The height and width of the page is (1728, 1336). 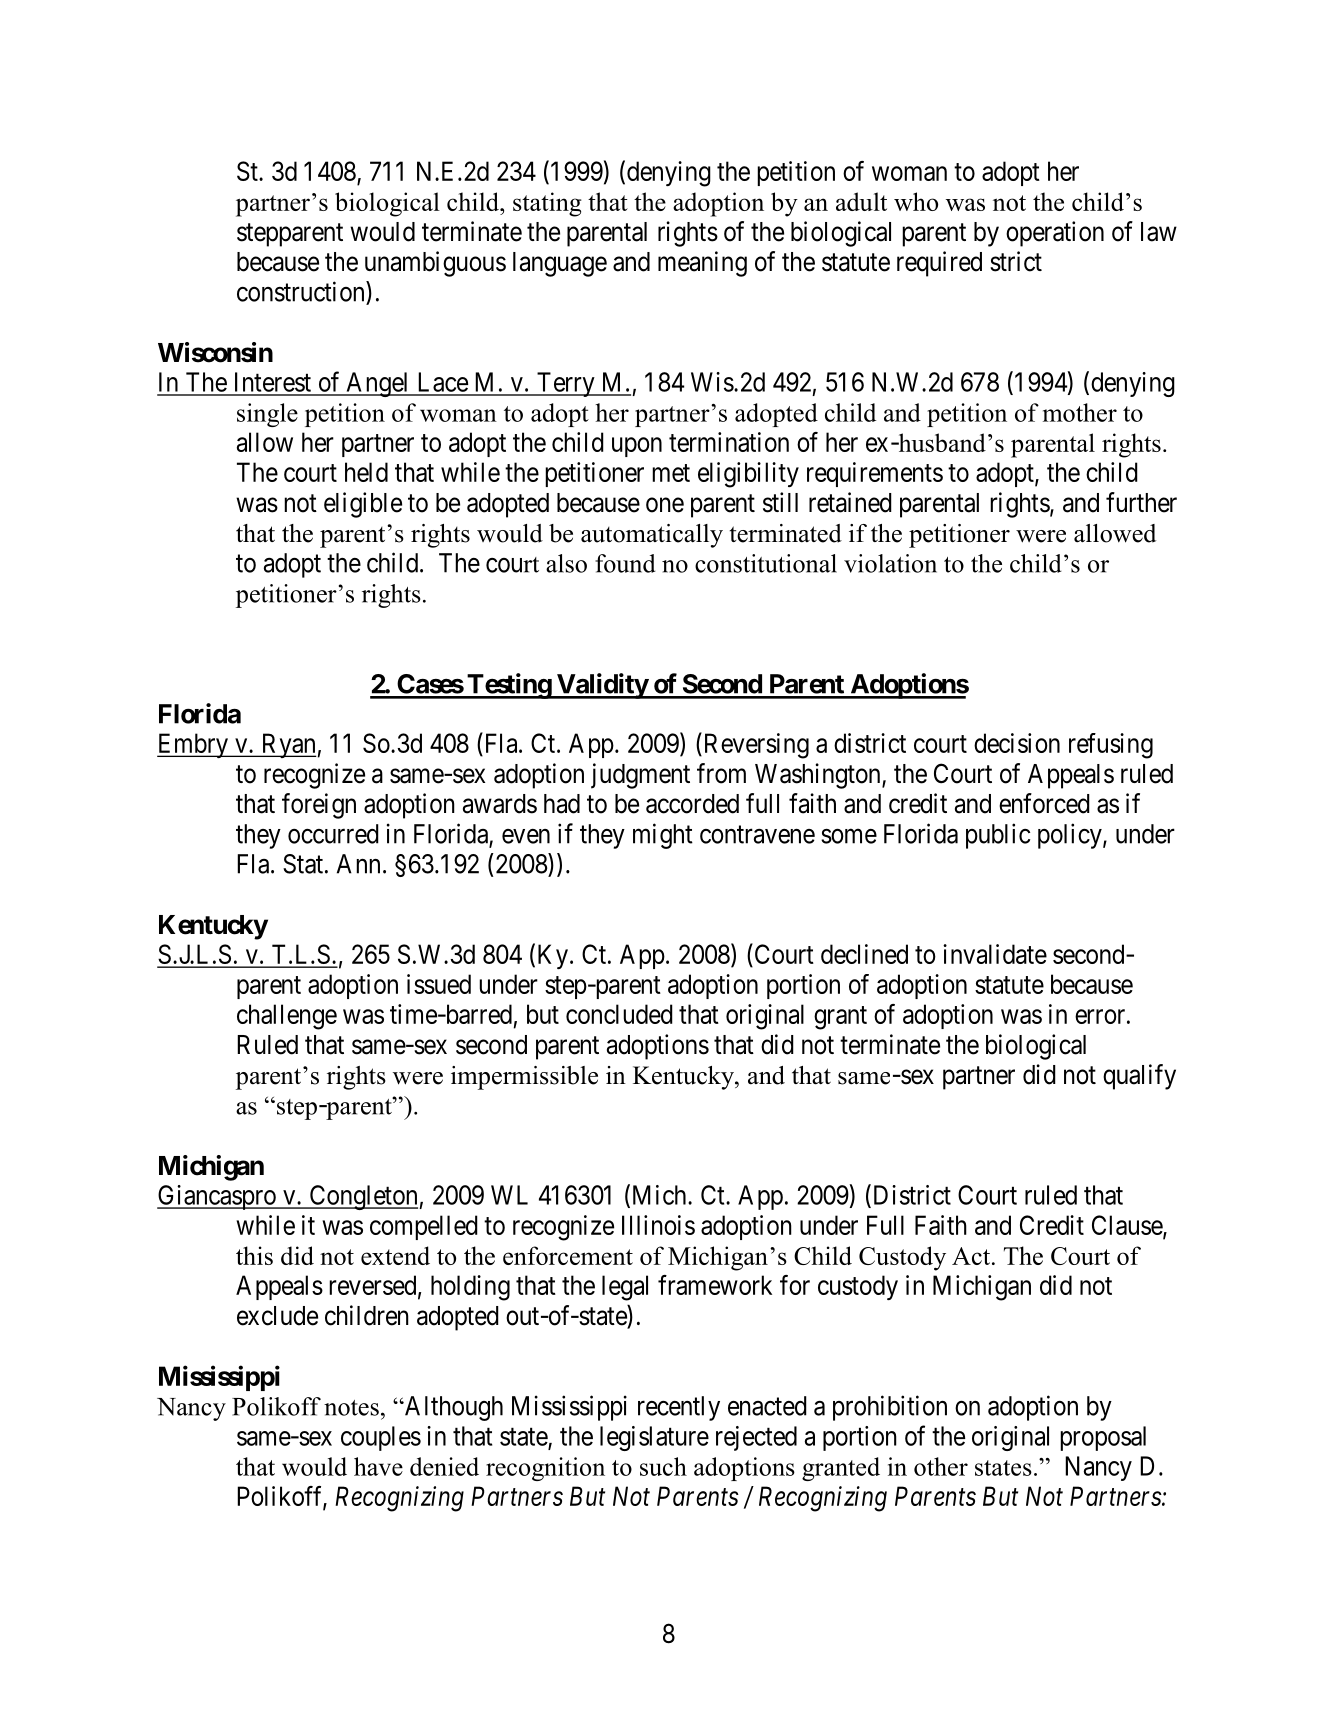 I want to click on legislature, so click(x=654, y=1438).
